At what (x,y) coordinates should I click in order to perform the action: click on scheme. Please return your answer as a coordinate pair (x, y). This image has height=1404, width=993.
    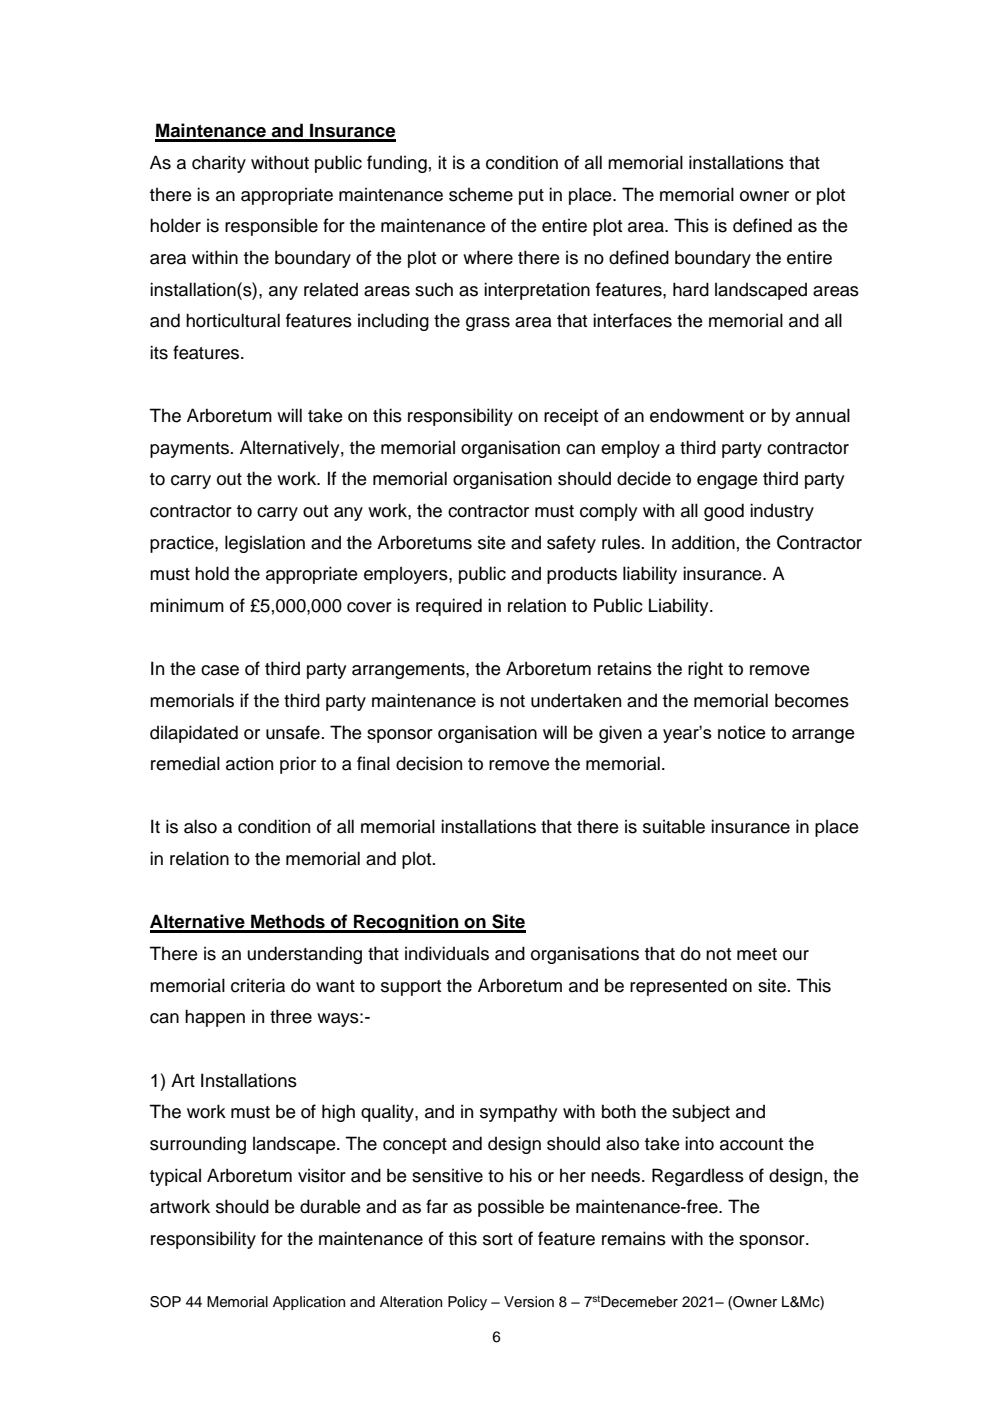
    Looking at the image, I should click on (481, 195).
